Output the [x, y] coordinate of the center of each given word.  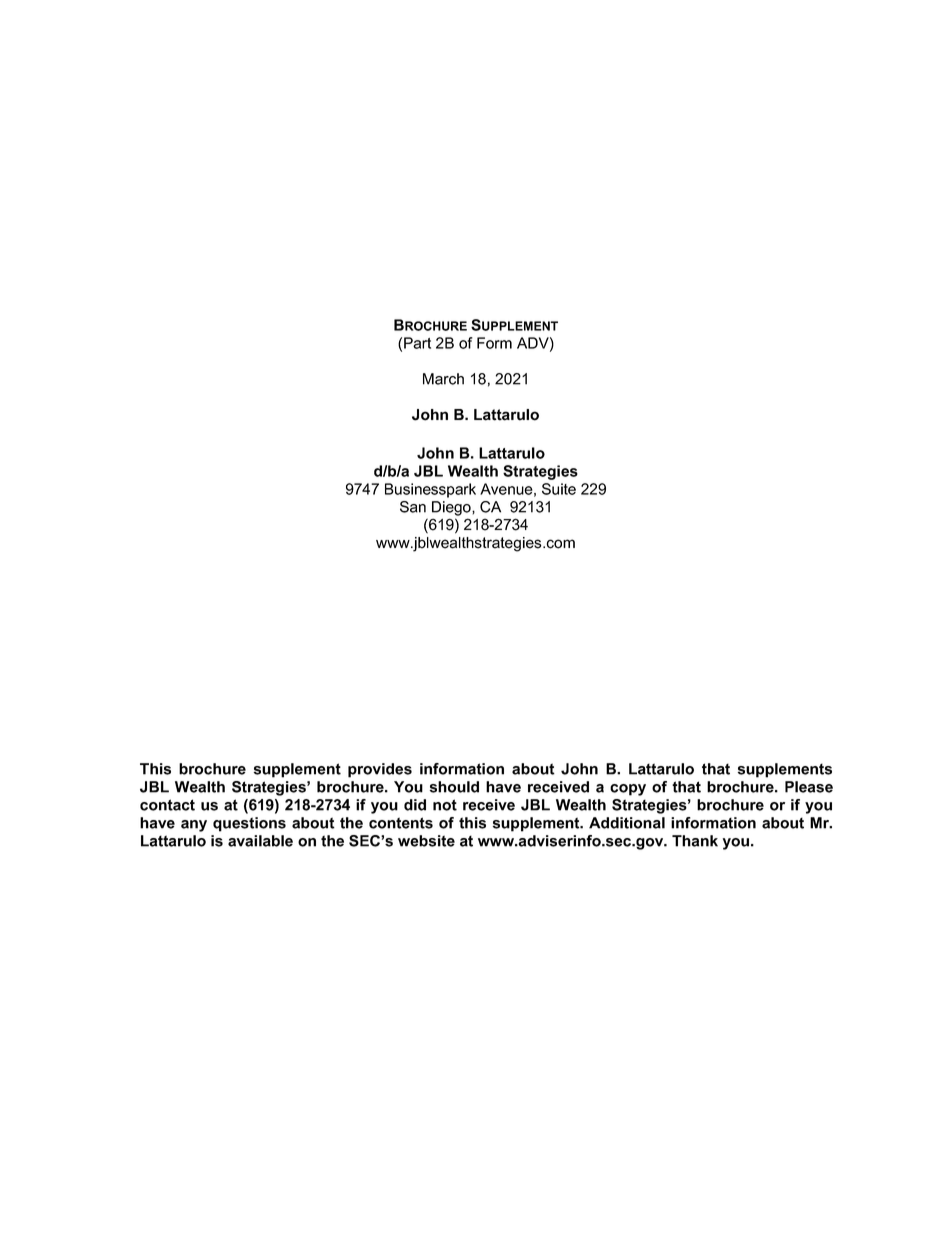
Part [417, 343]
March [443, 379]
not [445, 805]
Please [809, 787]
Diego [452, 508]
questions [249, 824]
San [413, 507]
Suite [559, 489]
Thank [695, 841]
